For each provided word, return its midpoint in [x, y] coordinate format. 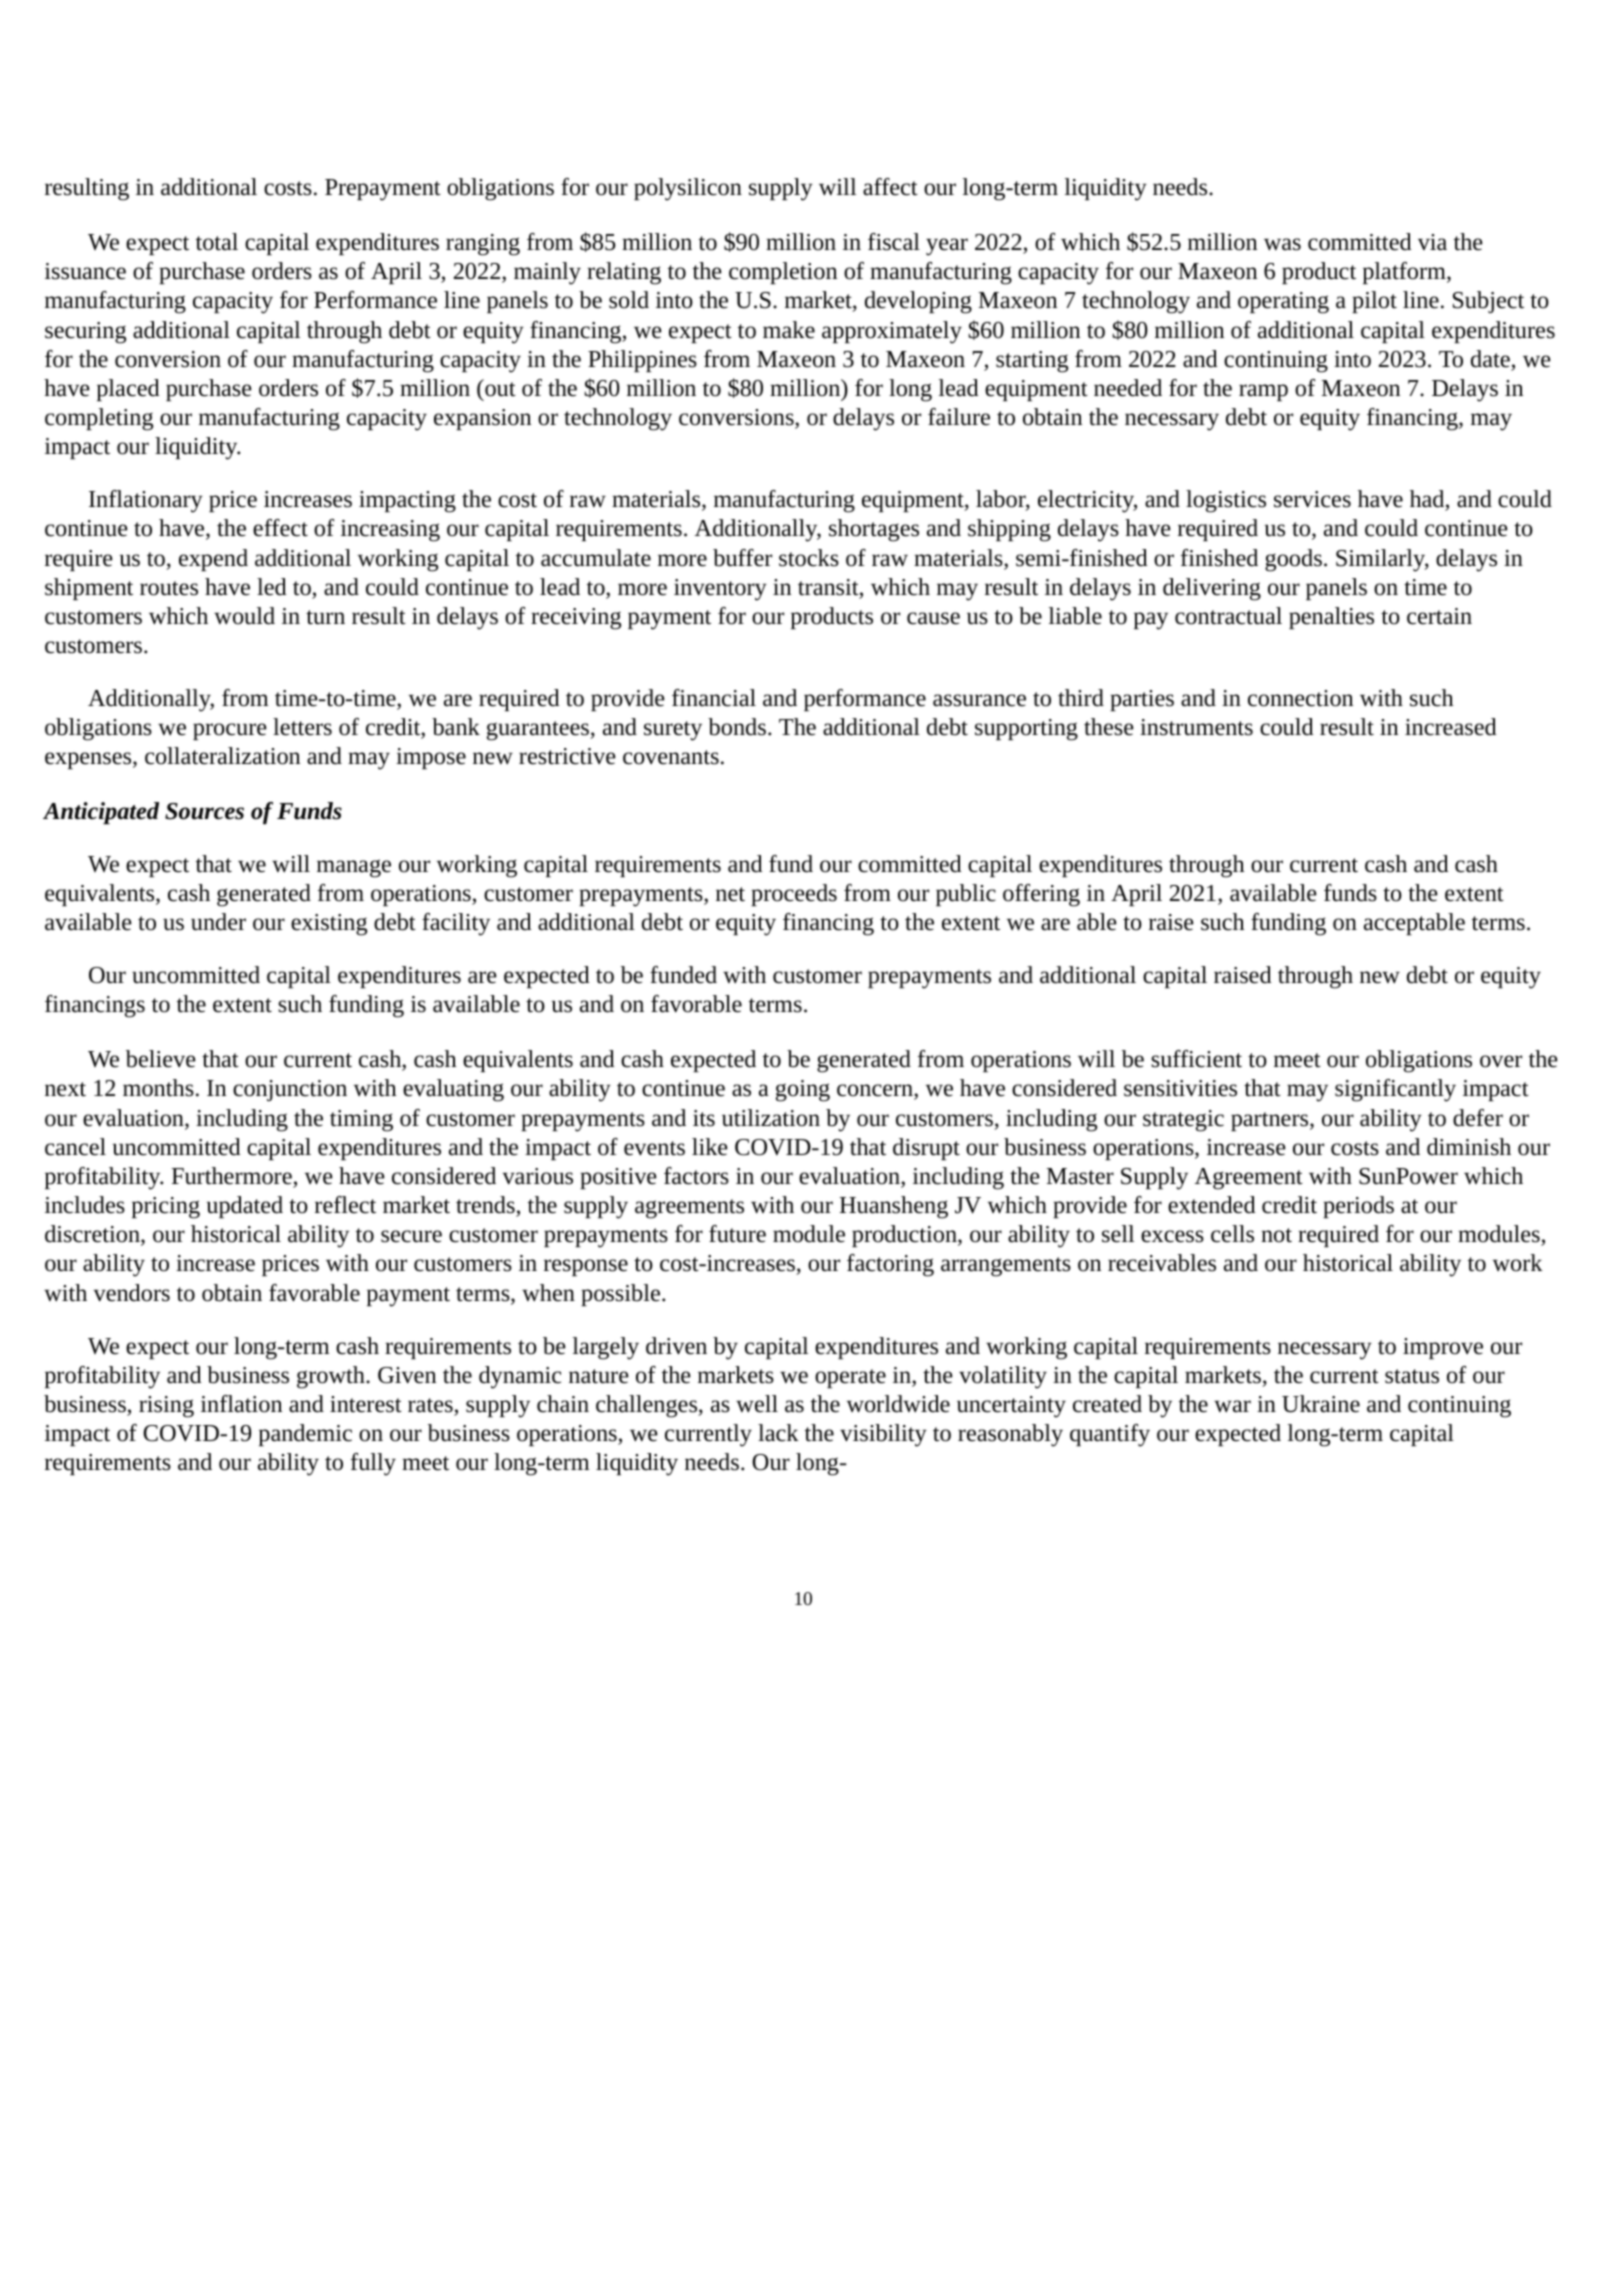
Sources [204, 811]
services [1312, 499]
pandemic [305, 1435]
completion [783, 273]
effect [280, 528]
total [217, 242]
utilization [771, 1118]
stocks [809, 558]
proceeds [794, 895]
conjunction [290, 1090]
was [1282, 244]
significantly [1395, 1090]
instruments [1196, 727]
